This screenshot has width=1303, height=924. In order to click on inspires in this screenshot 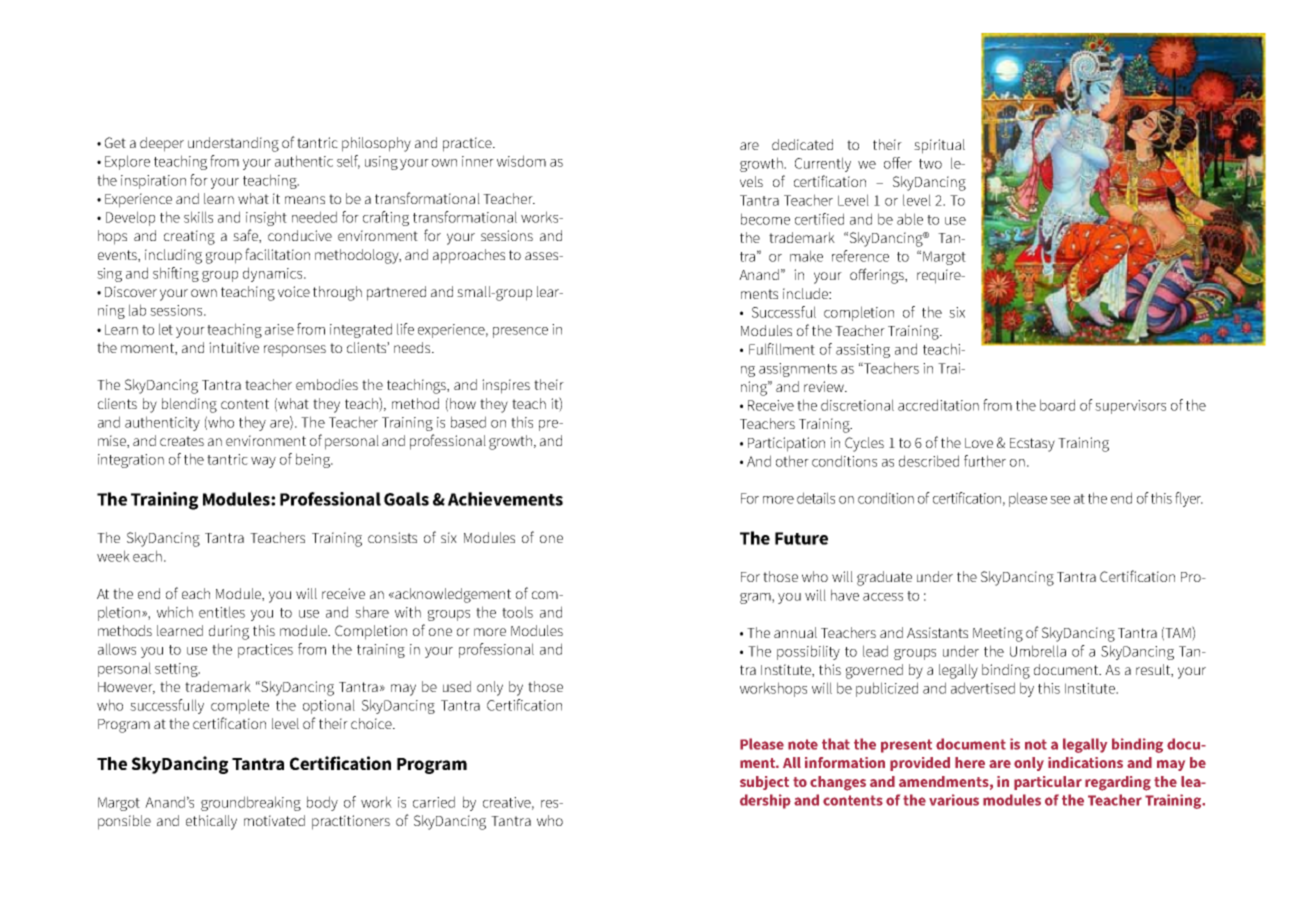, I will do `click(506, 386)`.
